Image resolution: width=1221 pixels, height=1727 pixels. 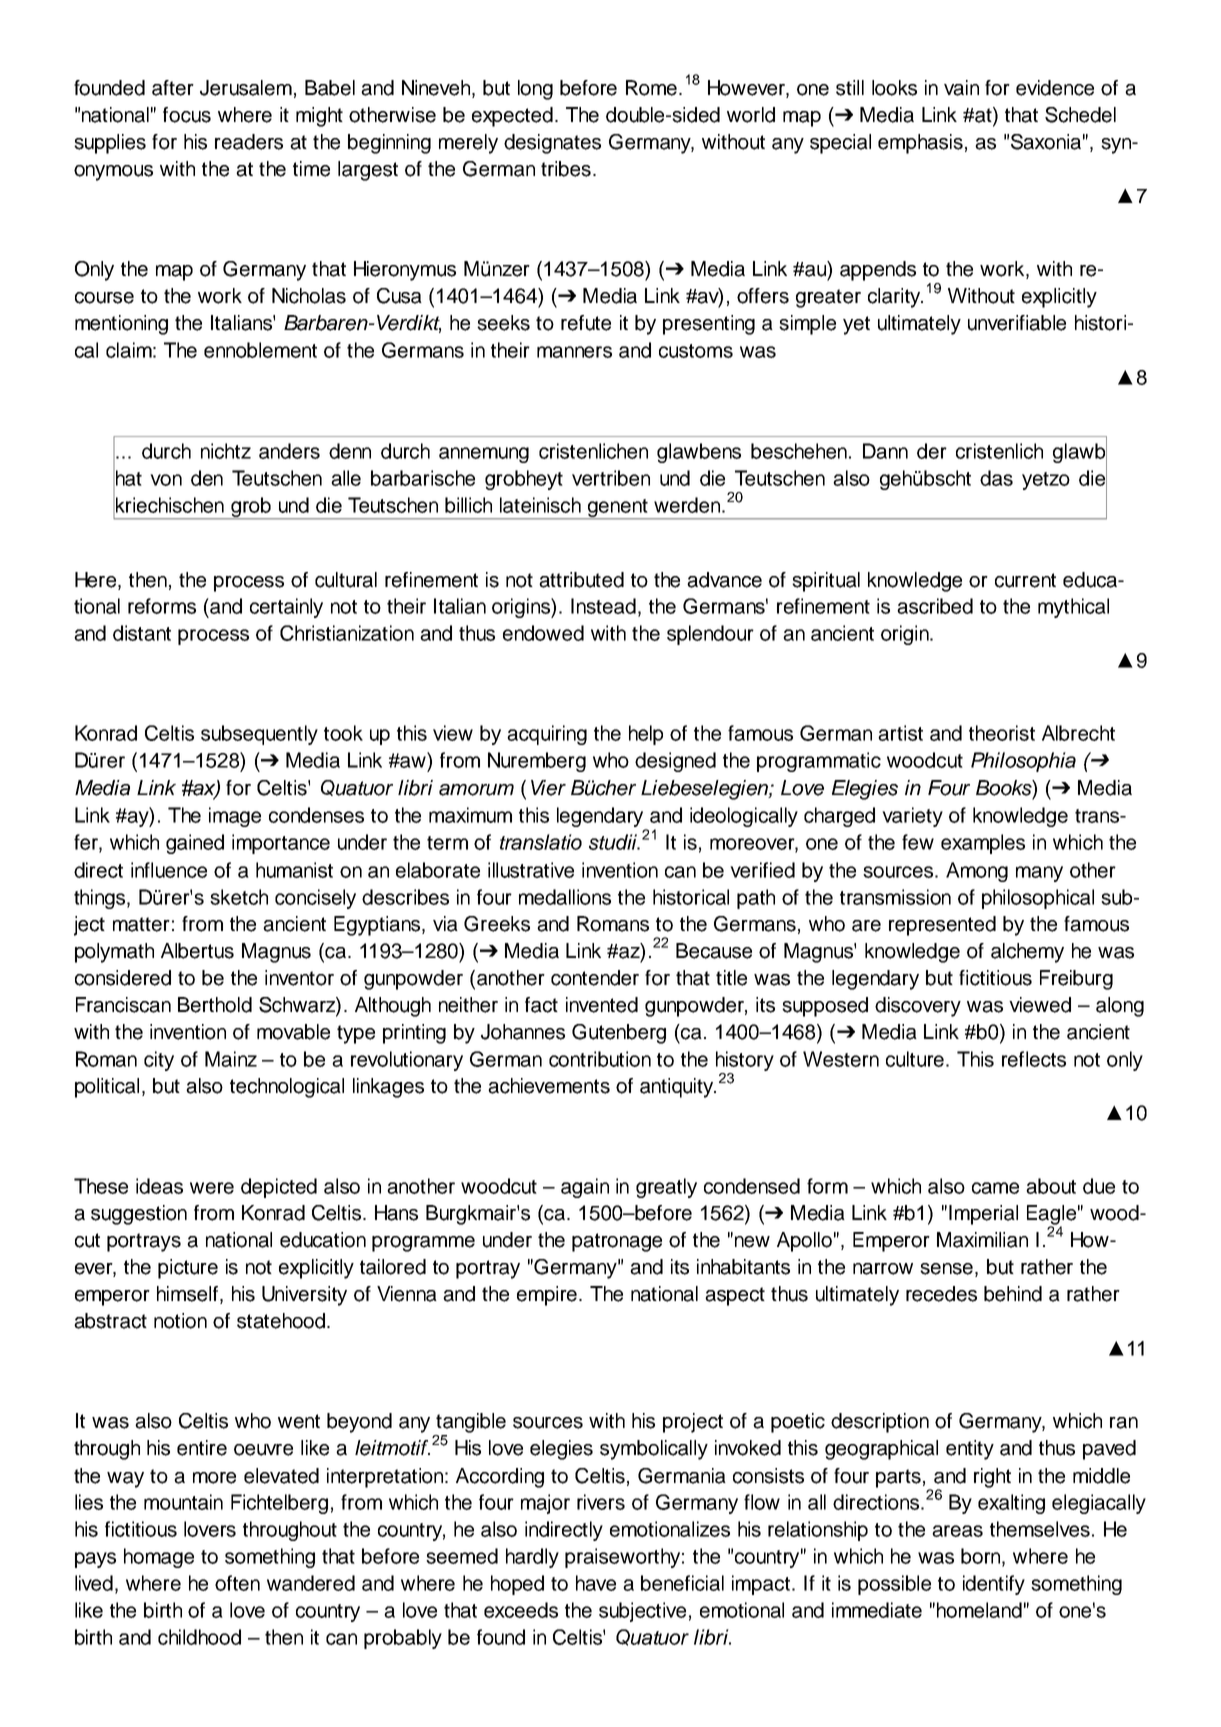 What do you see at coordinates (617, 1242) in the screenshot?
I see `patronage` at bounding box center [617, 1242].
